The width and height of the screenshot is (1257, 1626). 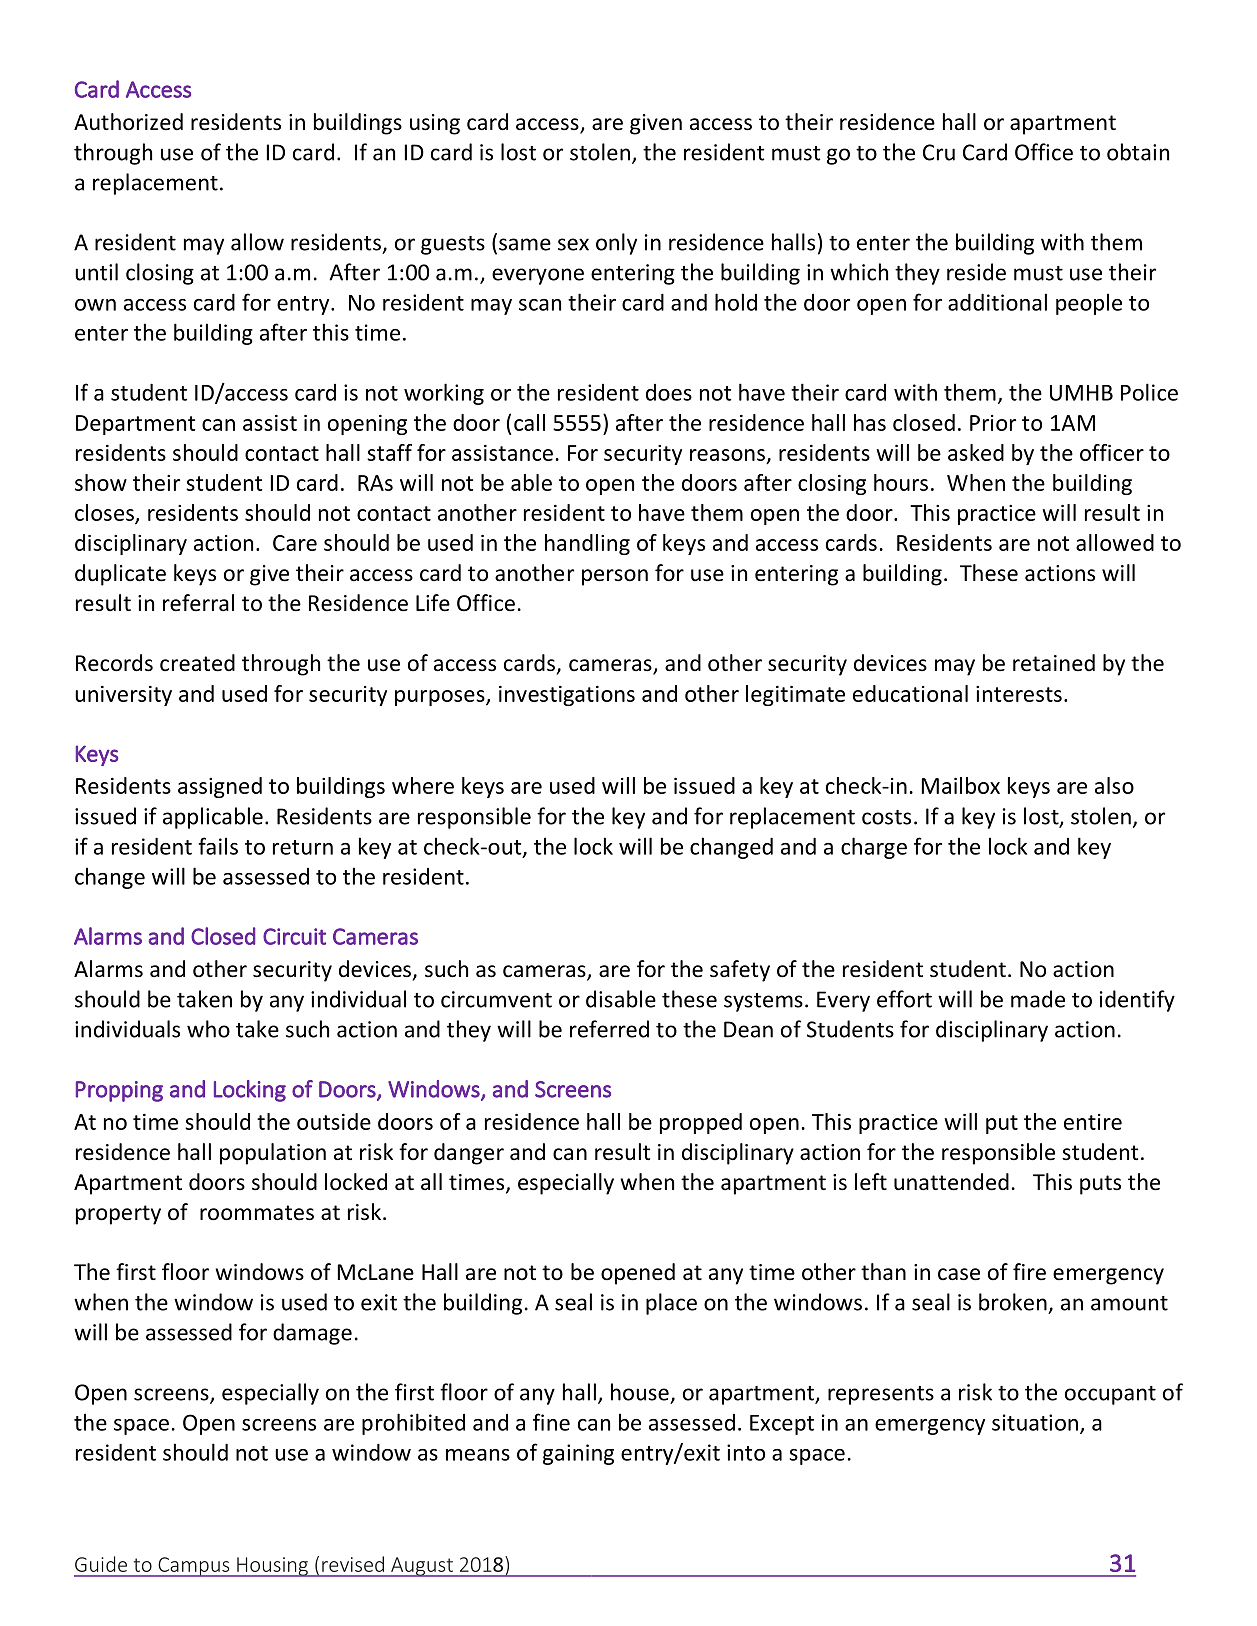 I want to click on asked, so click(x=976, y=452).
